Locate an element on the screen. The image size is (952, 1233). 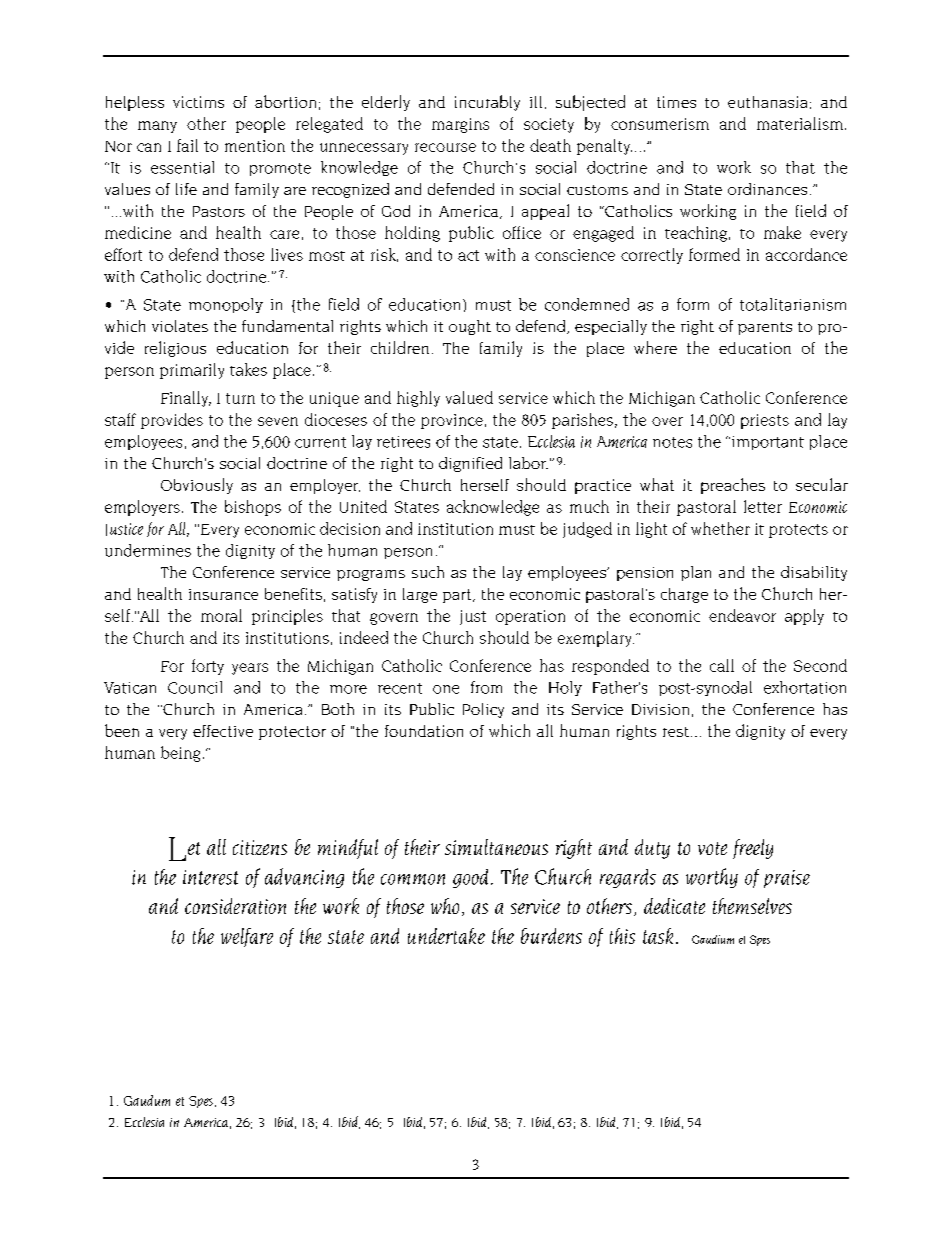
parents is located at coordinates (765, 328).
